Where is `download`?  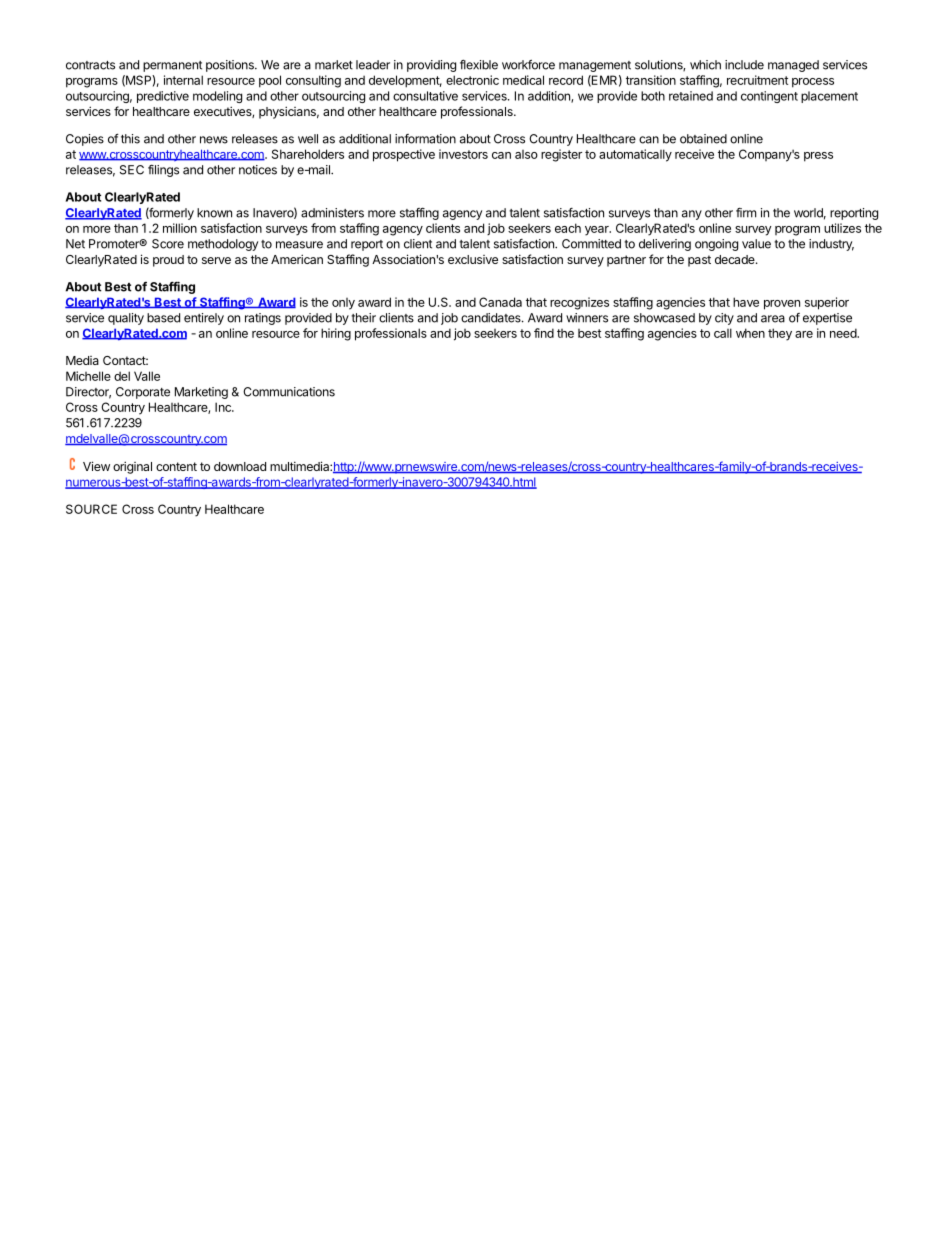 download is located at coordinates (240, 466).
